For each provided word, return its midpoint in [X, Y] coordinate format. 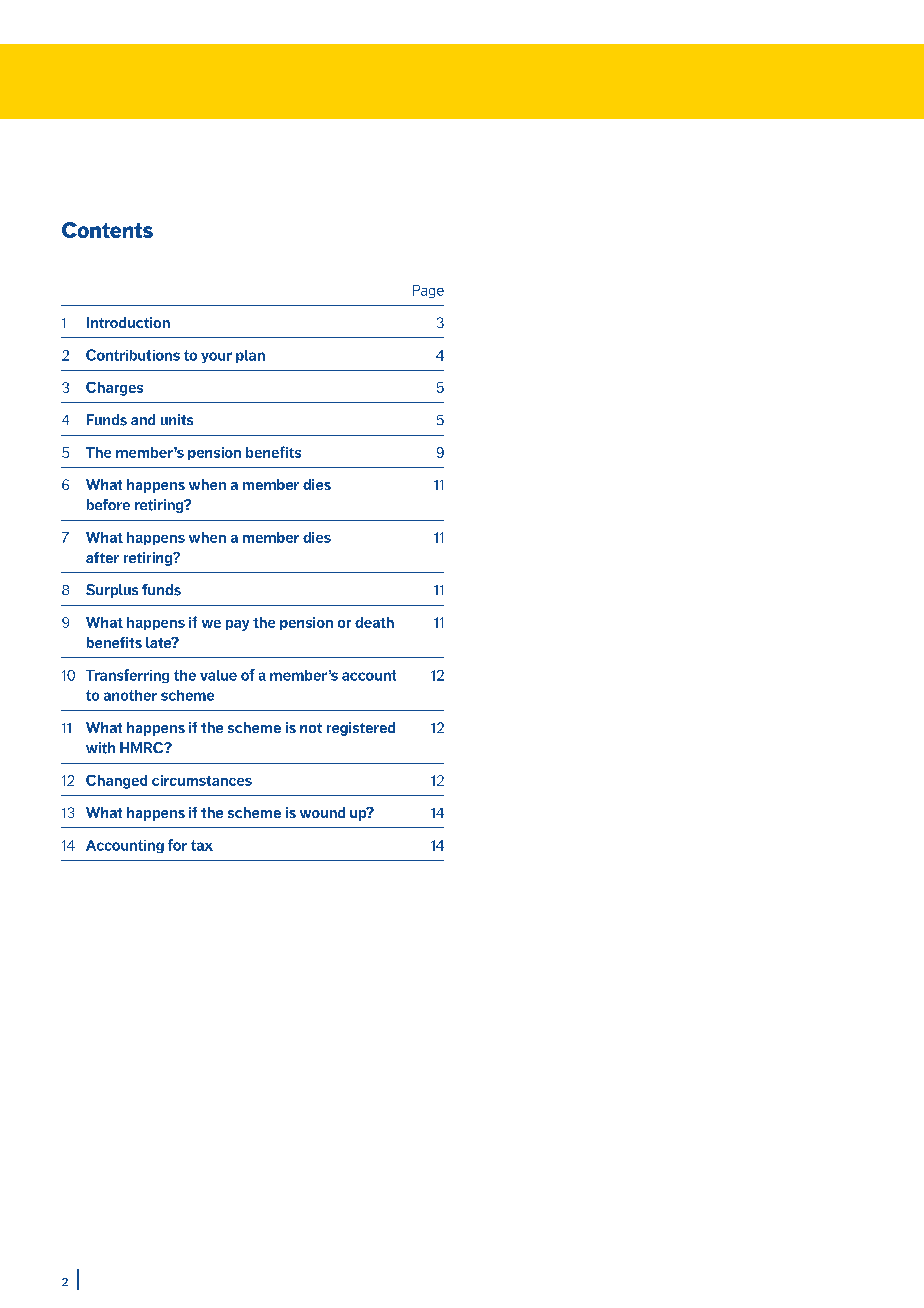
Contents [107, 230]
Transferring [127, 676]
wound [322, 812]
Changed [116, 782]
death [374, 622]
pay [237, 625]
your [216, 357]
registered [361, 729]
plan [250, 356]
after [102, 557]
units [177, 419]
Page [428, 291]
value [218, 675]
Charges [114, 389]
